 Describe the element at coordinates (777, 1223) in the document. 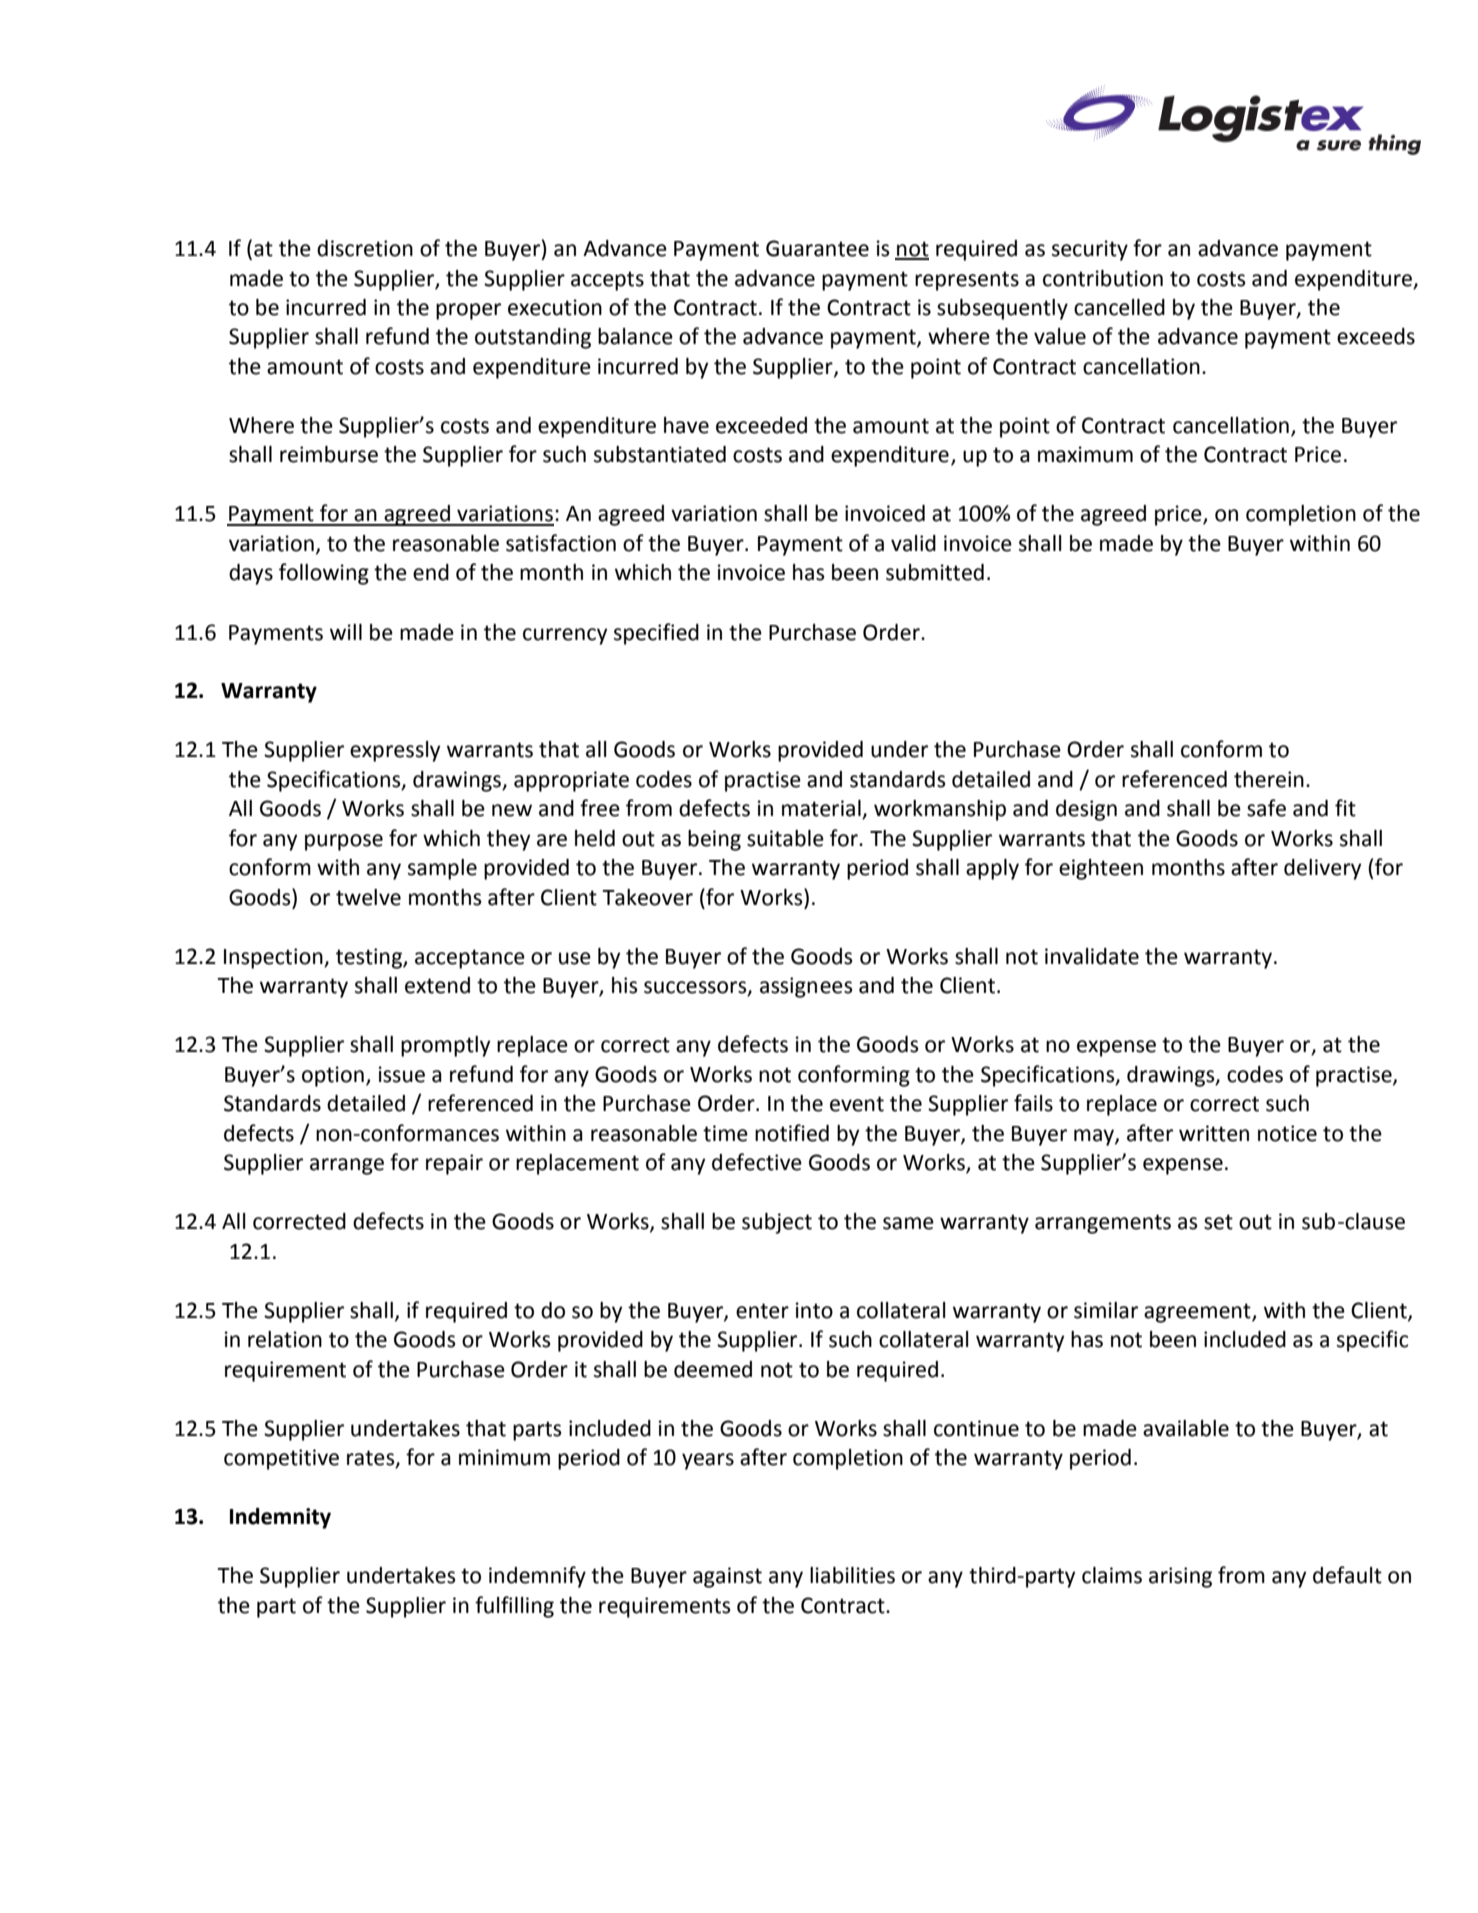

I see `subject` at that location.
